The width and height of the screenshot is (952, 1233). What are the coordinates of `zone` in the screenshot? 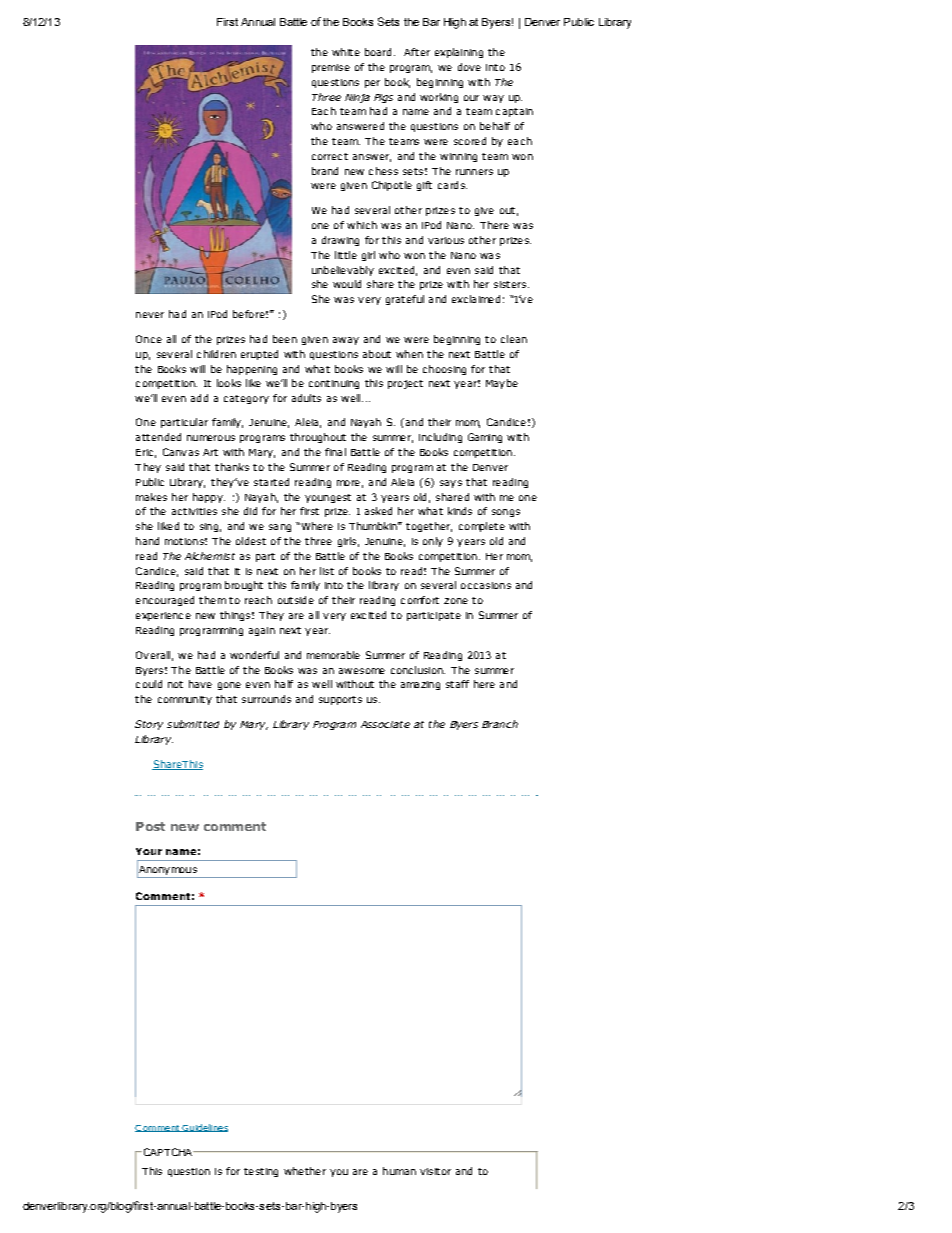 It's located at (456, 601).
